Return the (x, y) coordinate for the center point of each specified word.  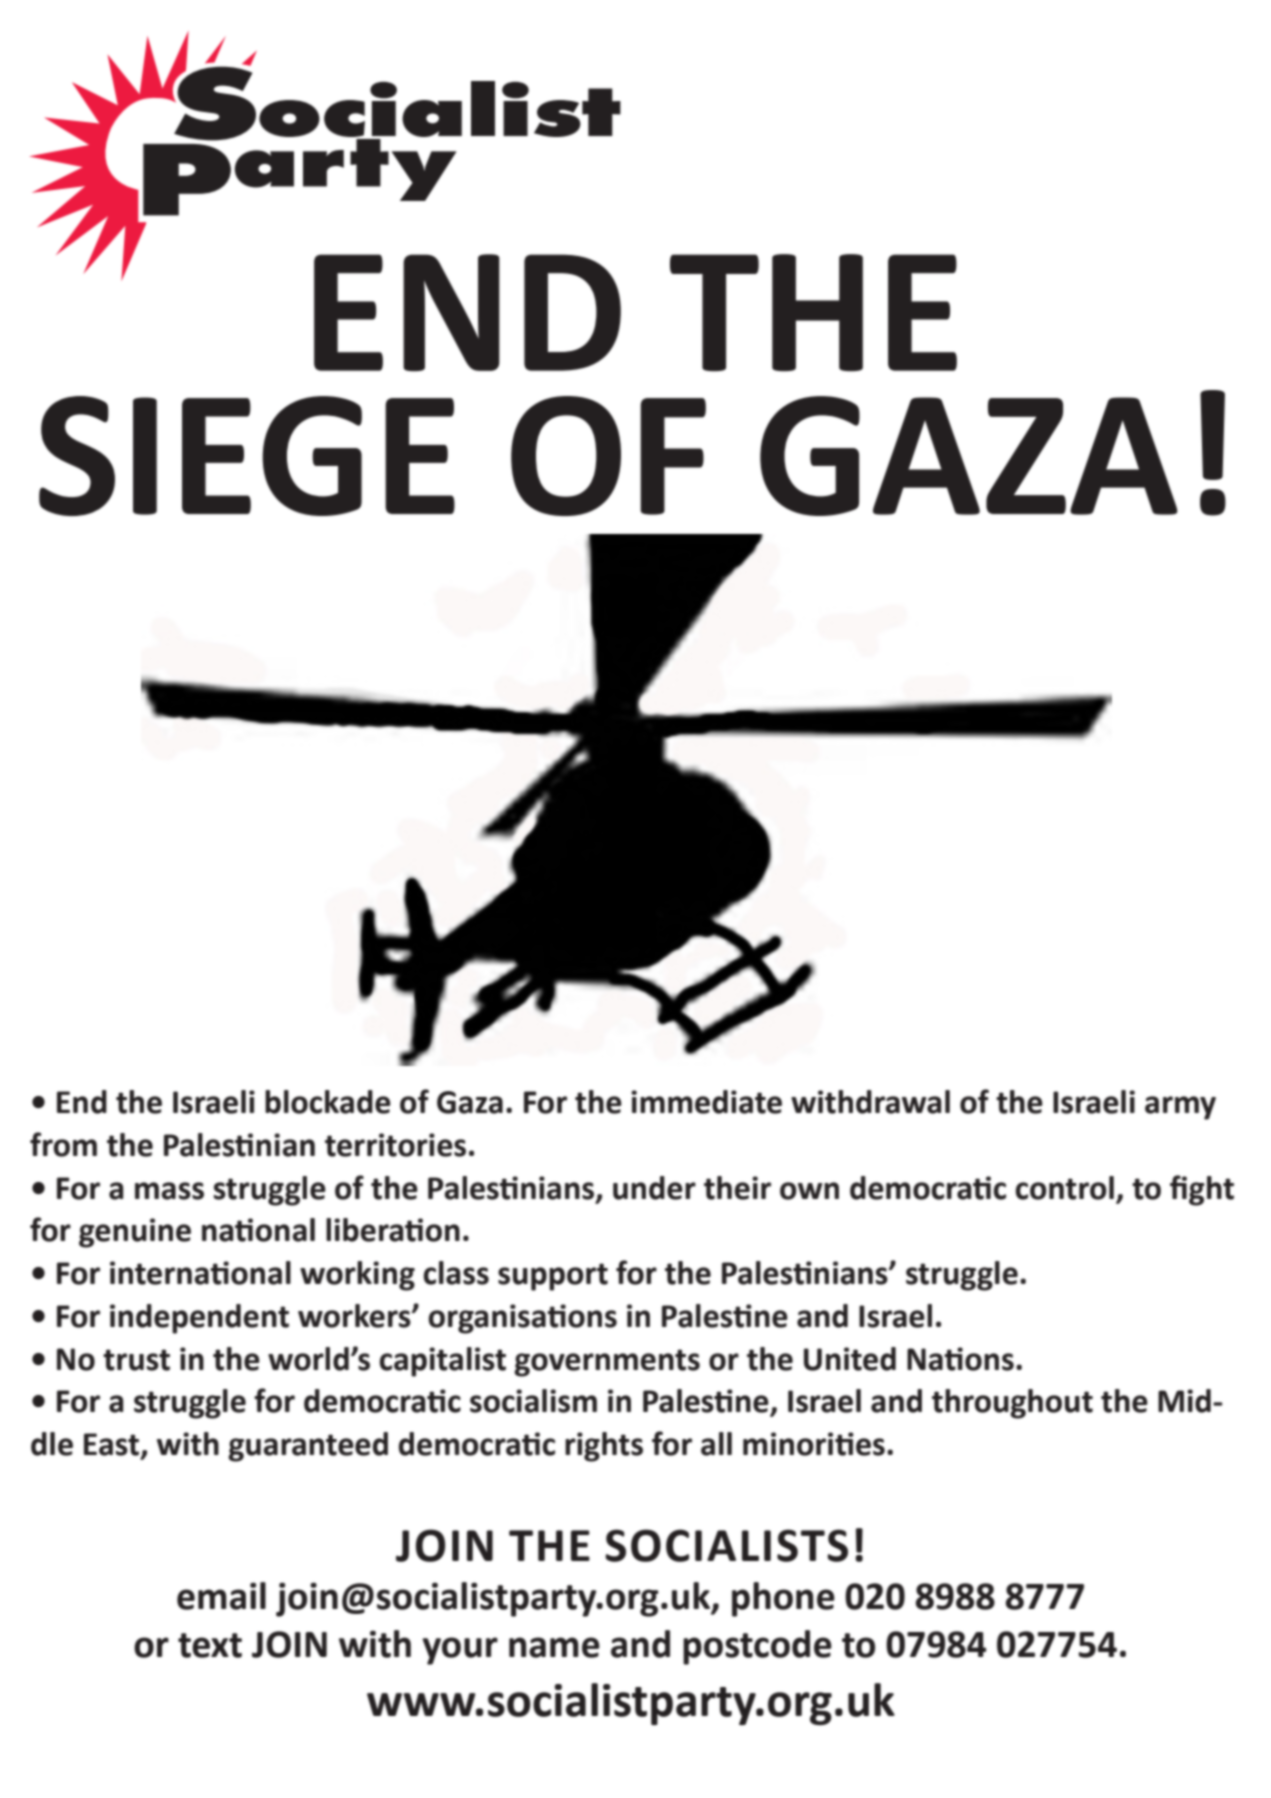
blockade (328, 1102)
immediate (706, 1102)
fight (1202, 1190)
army (1180, 1108)
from (63, 1144)
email (221, 1596)
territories (395, 1145)
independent (199, 1319)
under (654, 1188)
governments (607, 1363)
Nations (960, 1359)
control (1064, 1188)
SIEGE (247, 456)
